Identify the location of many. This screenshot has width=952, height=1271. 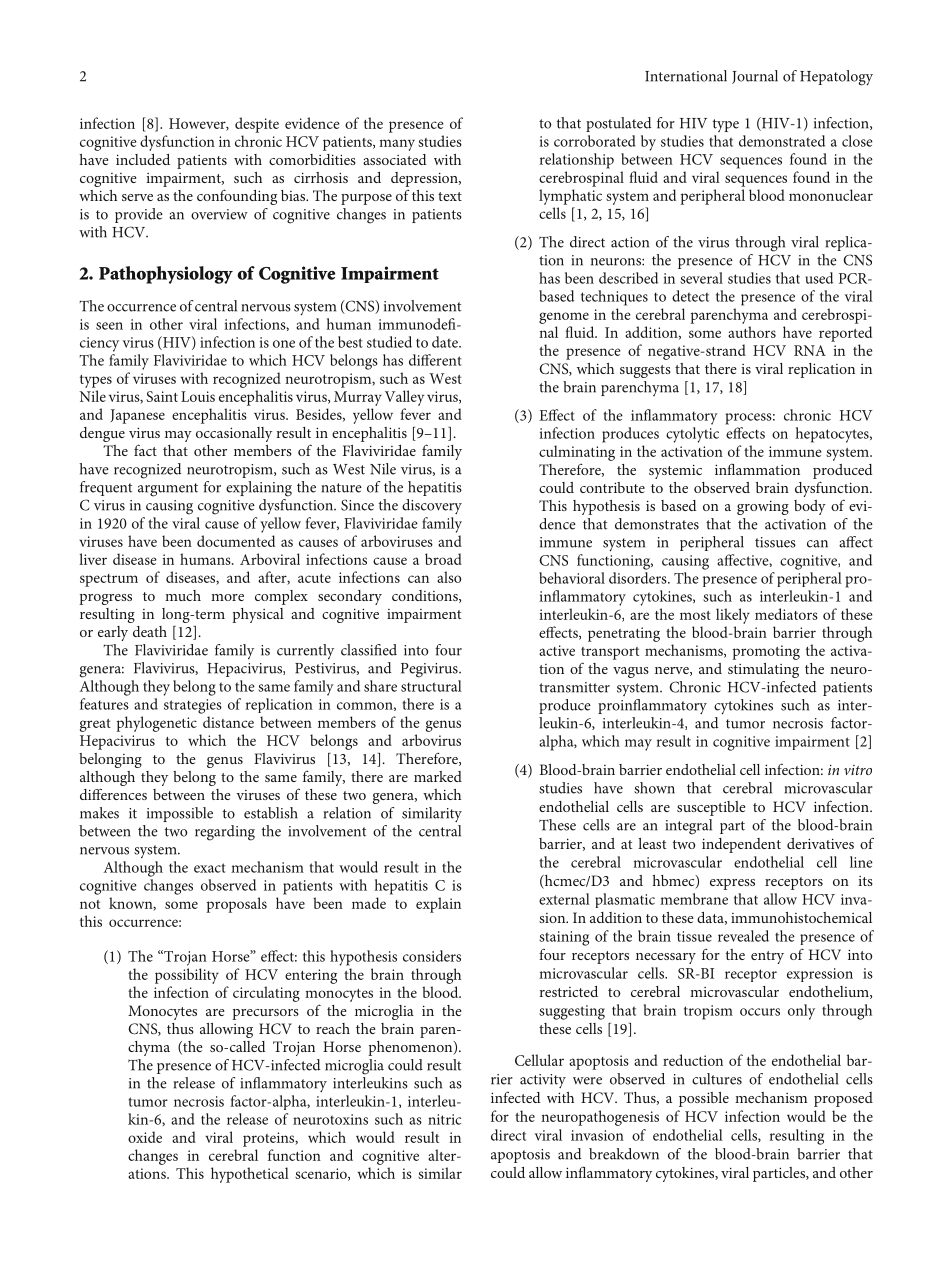
(397, 145).
